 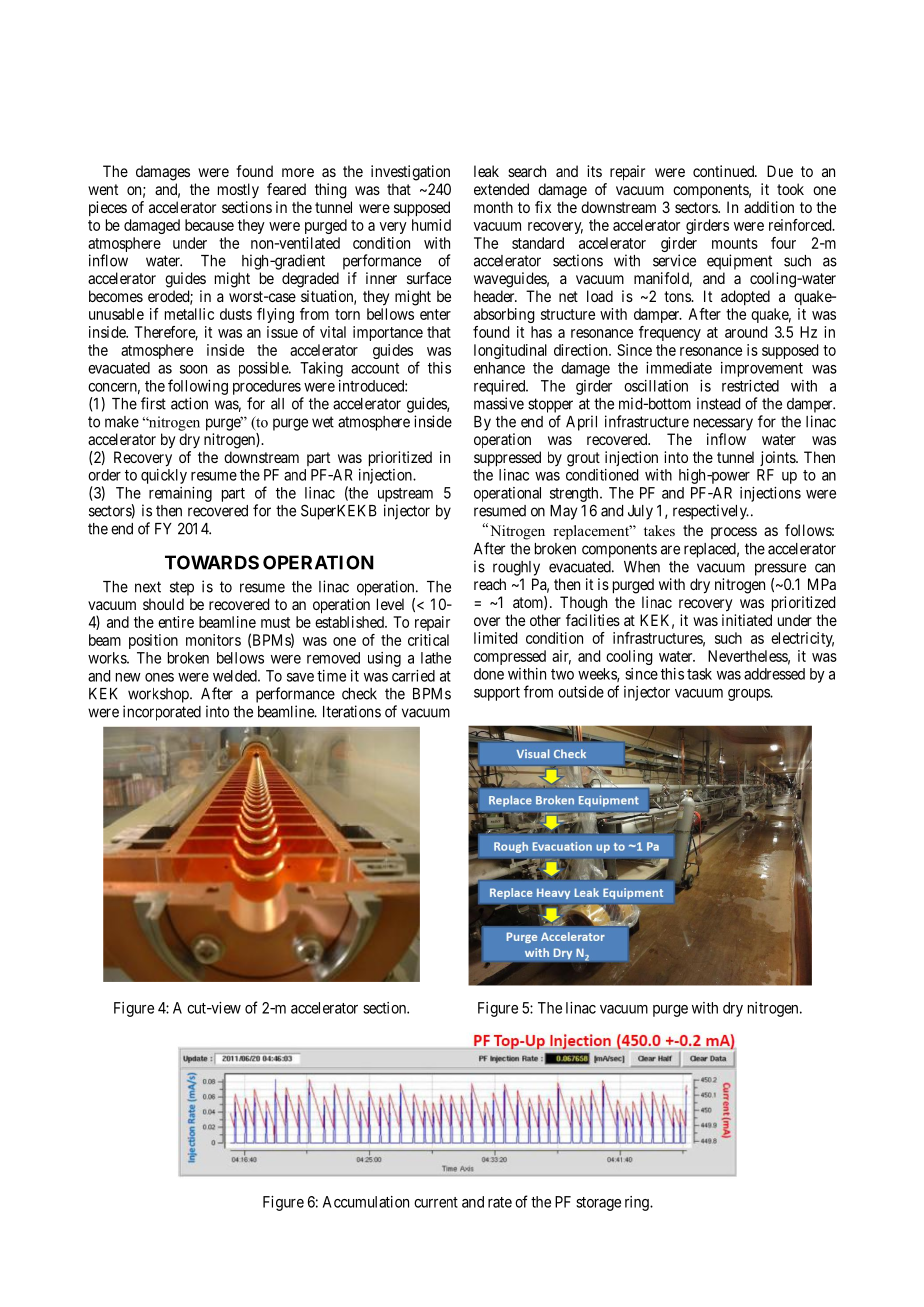 What do you see at coordinates (405, 495) in the image?
I see `upstream` at bounding box center [405, 495].
